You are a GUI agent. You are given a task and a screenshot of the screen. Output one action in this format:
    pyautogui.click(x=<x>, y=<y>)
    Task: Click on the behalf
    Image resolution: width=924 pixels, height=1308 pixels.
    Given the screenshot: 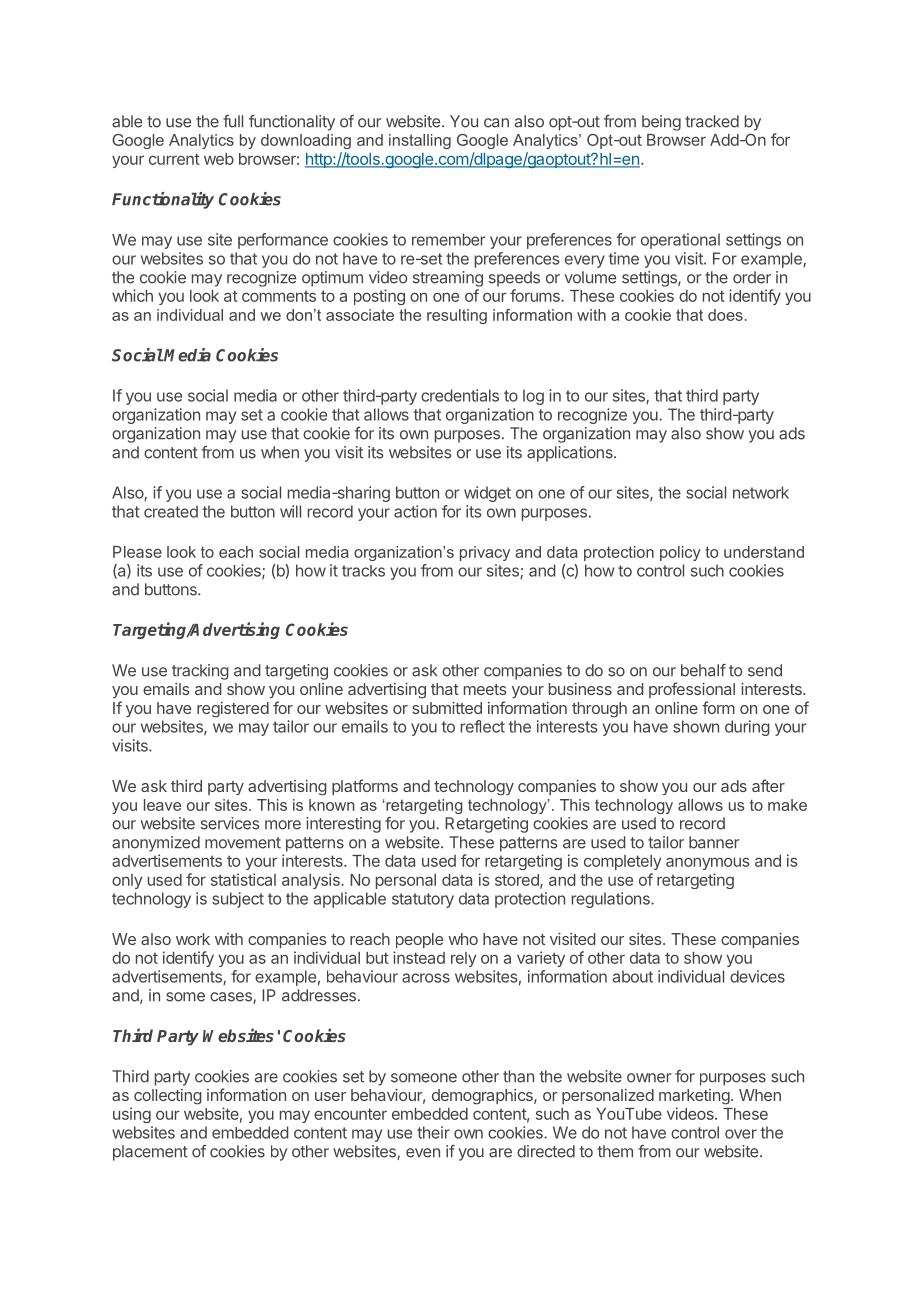 What is the action you would take?
    pyautogui.click(x=703, y=670)
